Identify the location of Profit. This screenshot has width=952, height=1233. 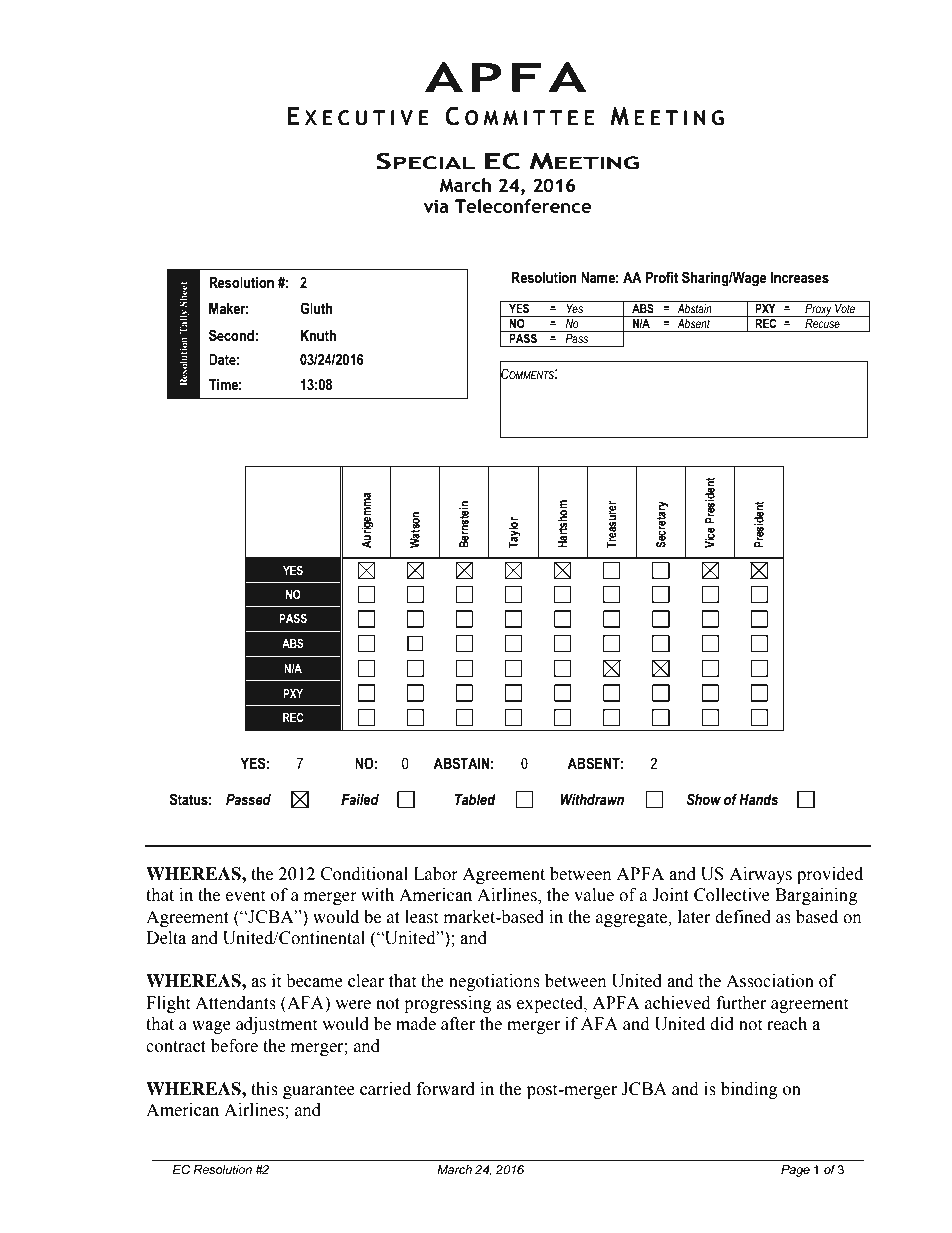
(661, 277).
